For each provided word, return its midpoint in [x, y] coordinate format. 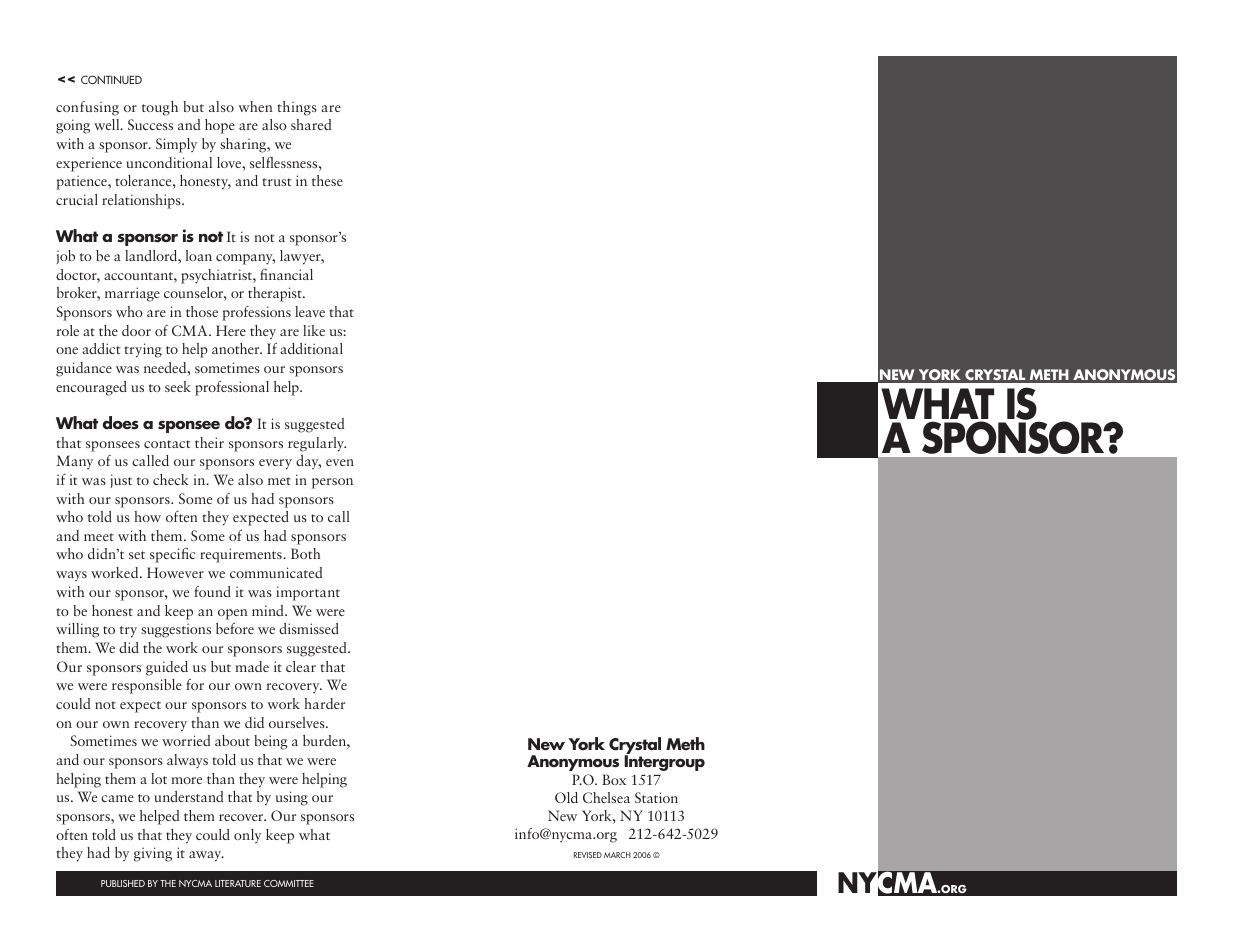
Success [150, 124]
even [340, 462]
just [121, 481]
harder [324, 703]
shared [311, 124]
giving [153, 854]
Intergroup [664, 762]
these [327, 180]
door [136, 330]
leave [310, 311]
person [332, 483]
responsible [147, 686]
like [314, 330]
